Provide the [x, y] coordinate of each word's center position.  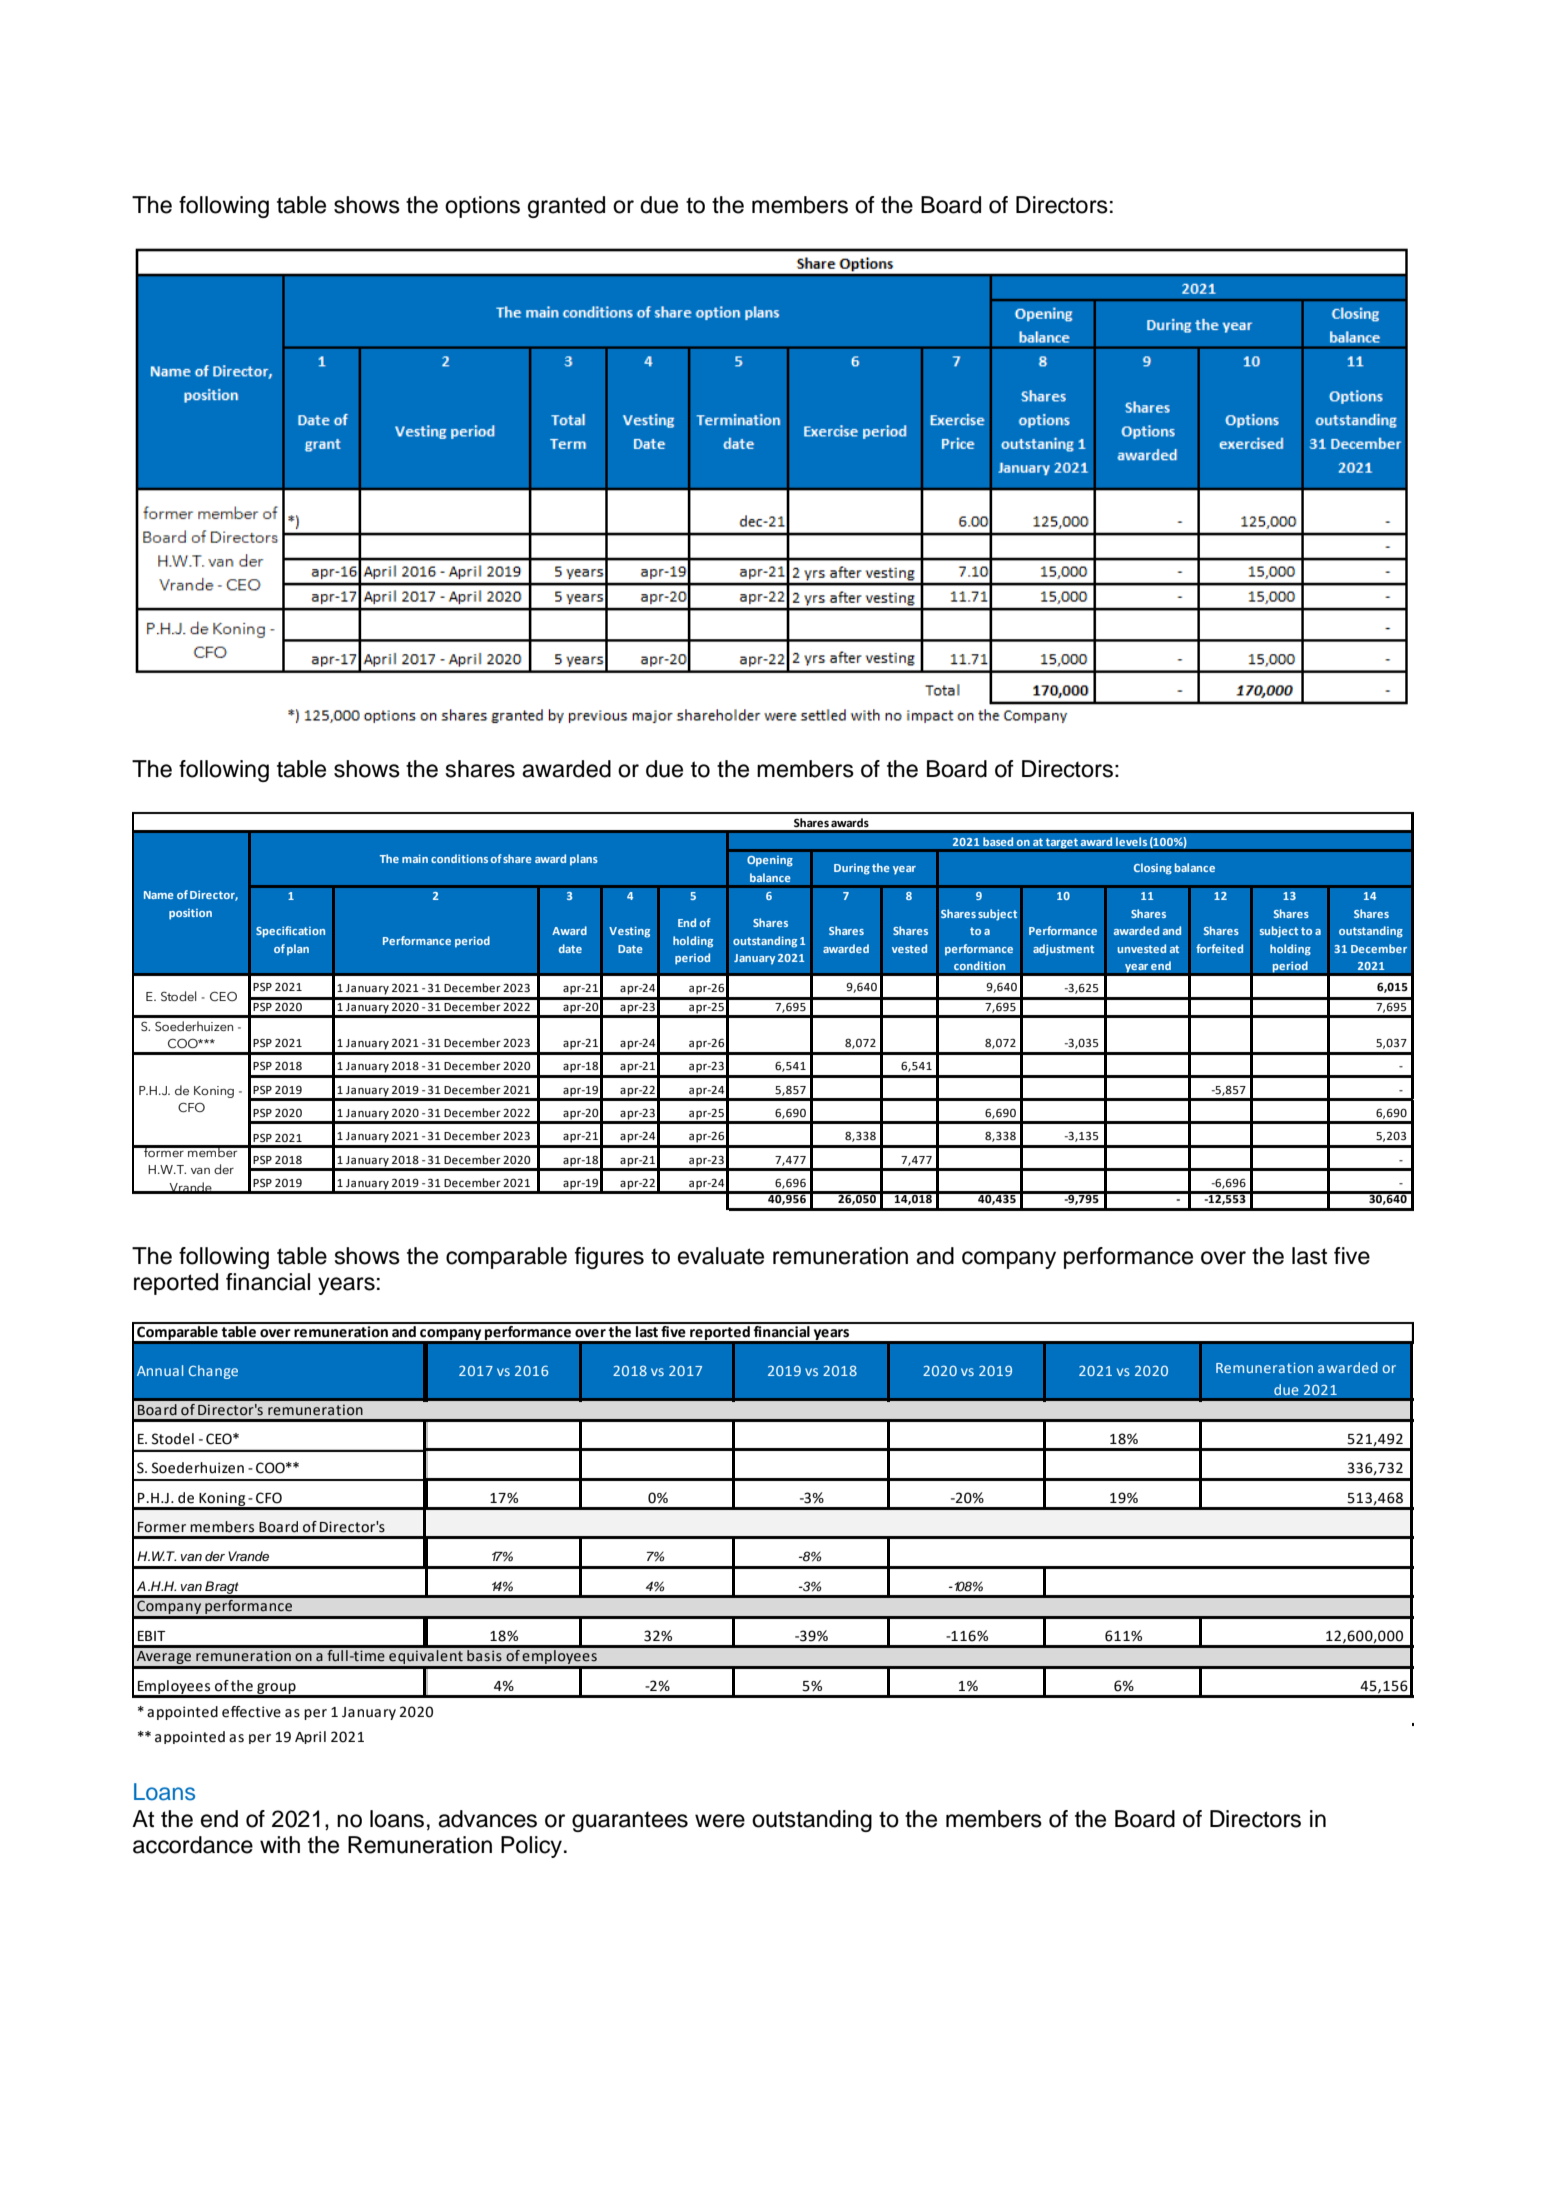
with [280, 1844]
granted [566, 207]
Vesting [629, 932]
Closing [1153, 869]
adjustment [1063, 950]
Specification [290, 932]
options [482, 207]
